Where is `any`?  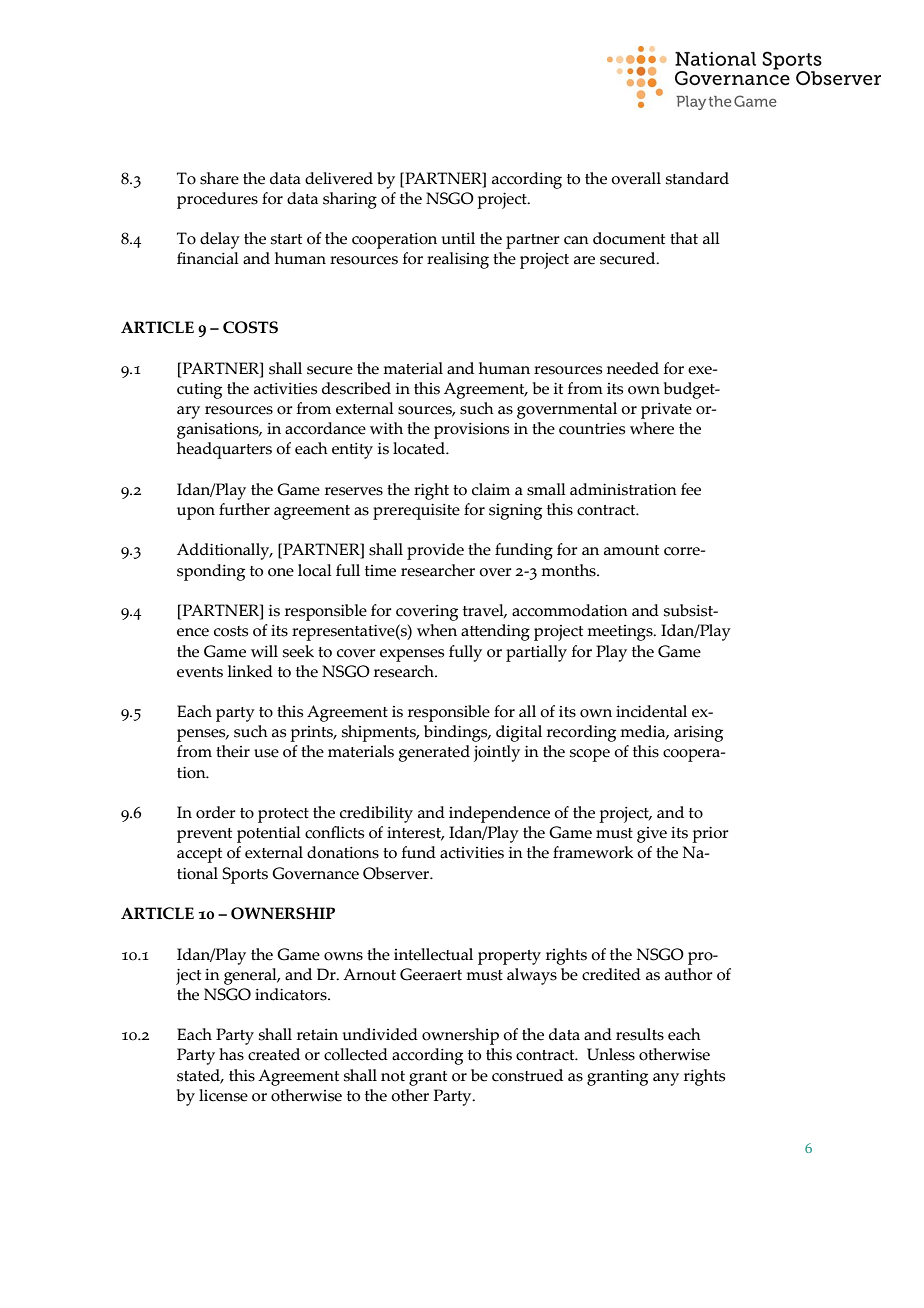 any is located at coordinates (666, 1079).
